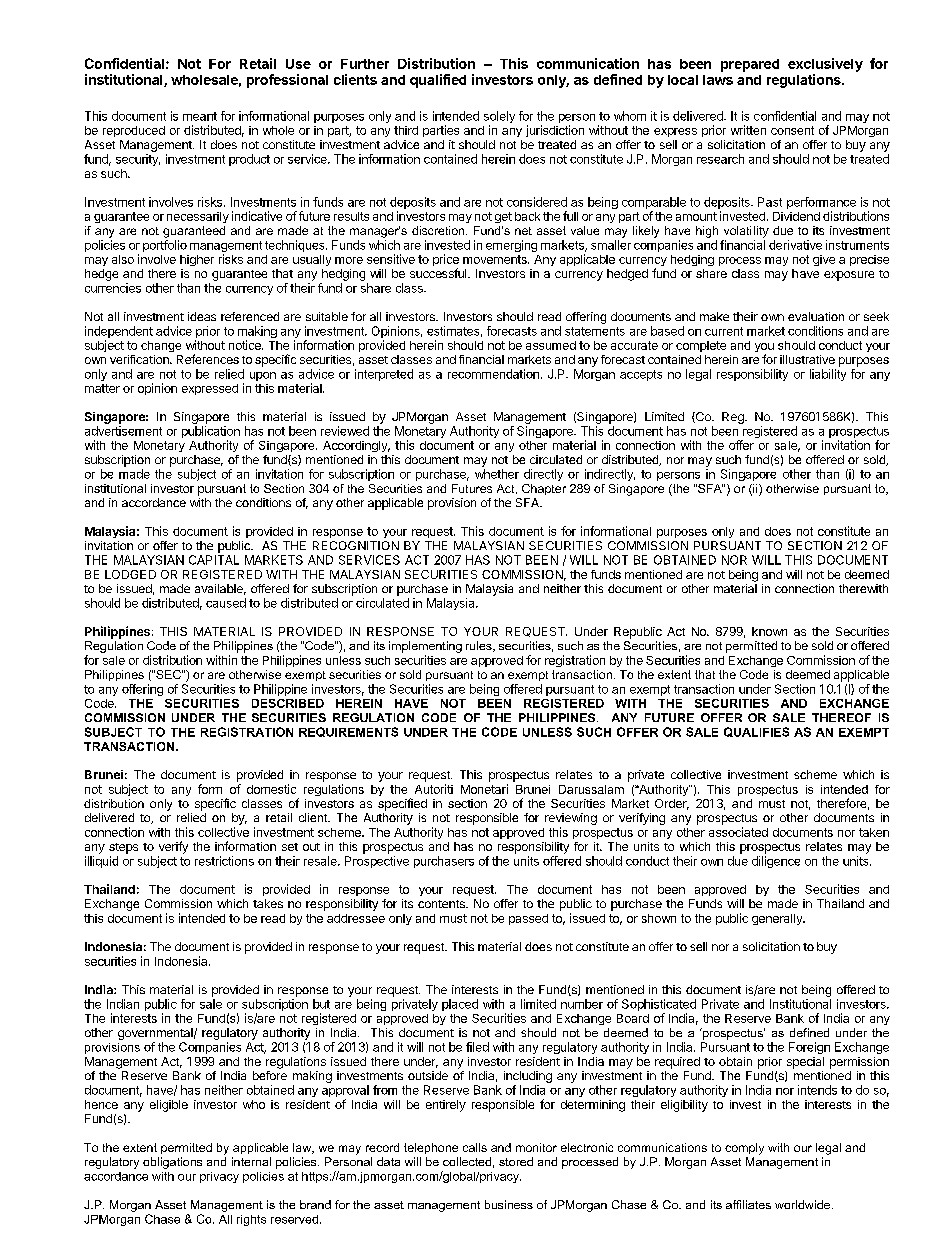  What do you see at coordinates (792, 130) in the image?
I see `consent` at bounding box center [792, 130].
